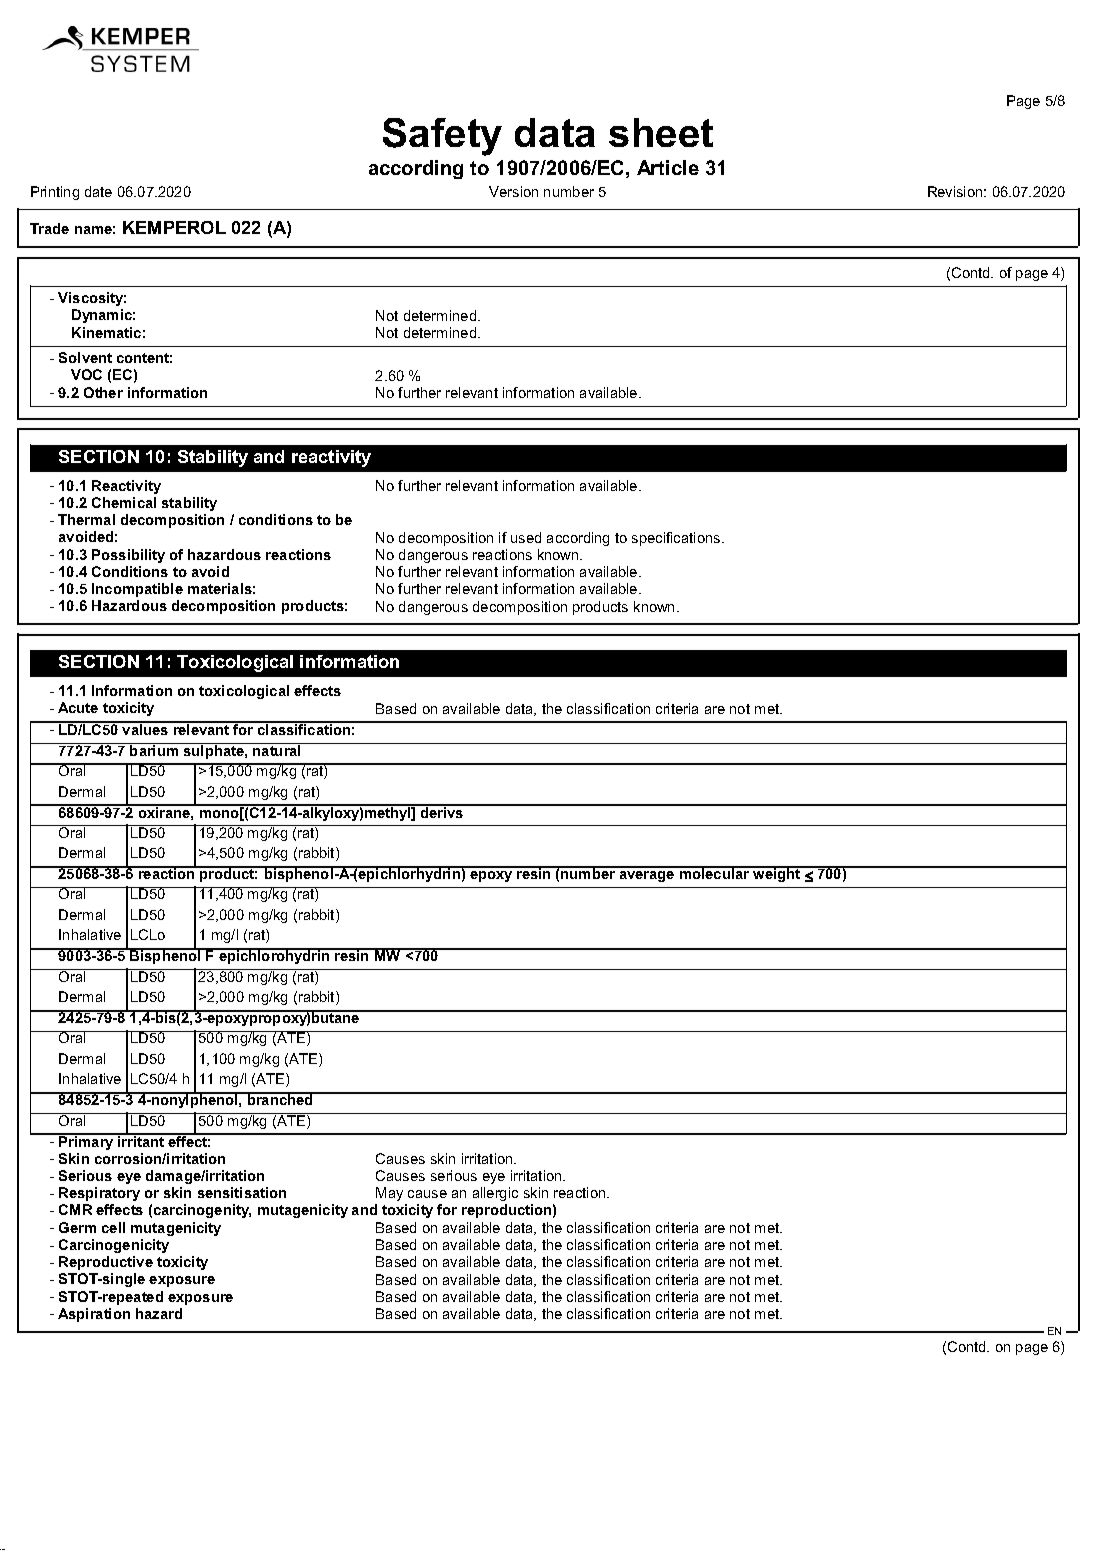  What do you see at coordinates (647, 876) in the screenshot?
I see `average` at bounding box center [647, 876].
